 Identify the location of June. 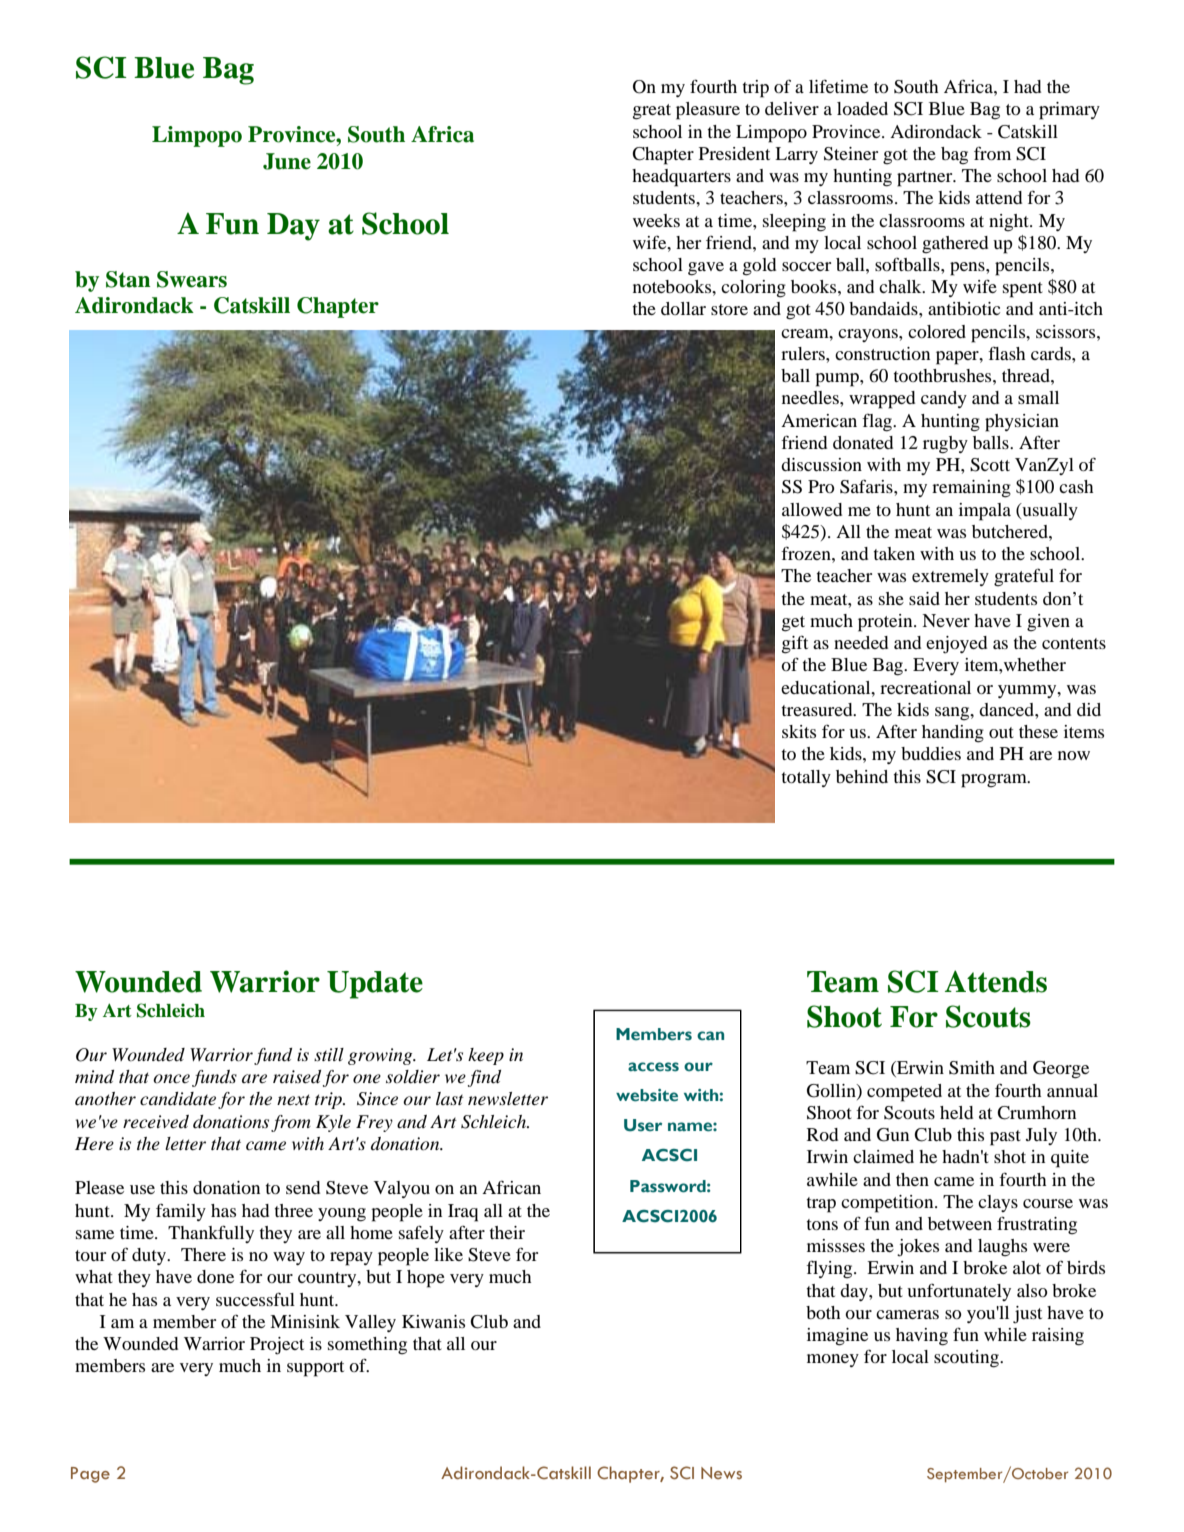
(287, 161).
